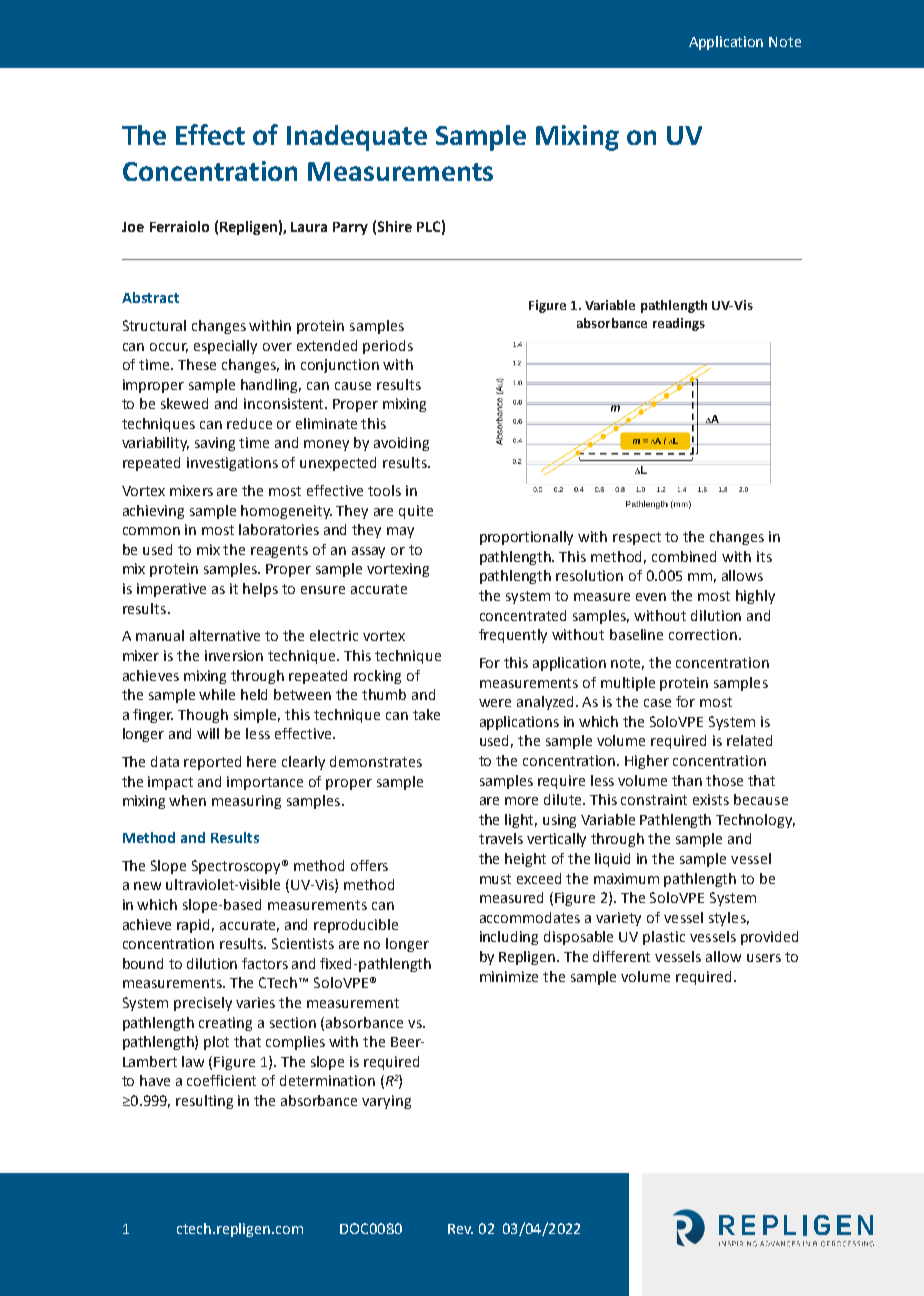  What do you see at coordinates (395, 226) in the screenshot?
I see `Shire` at bounding box center [395, 226].
